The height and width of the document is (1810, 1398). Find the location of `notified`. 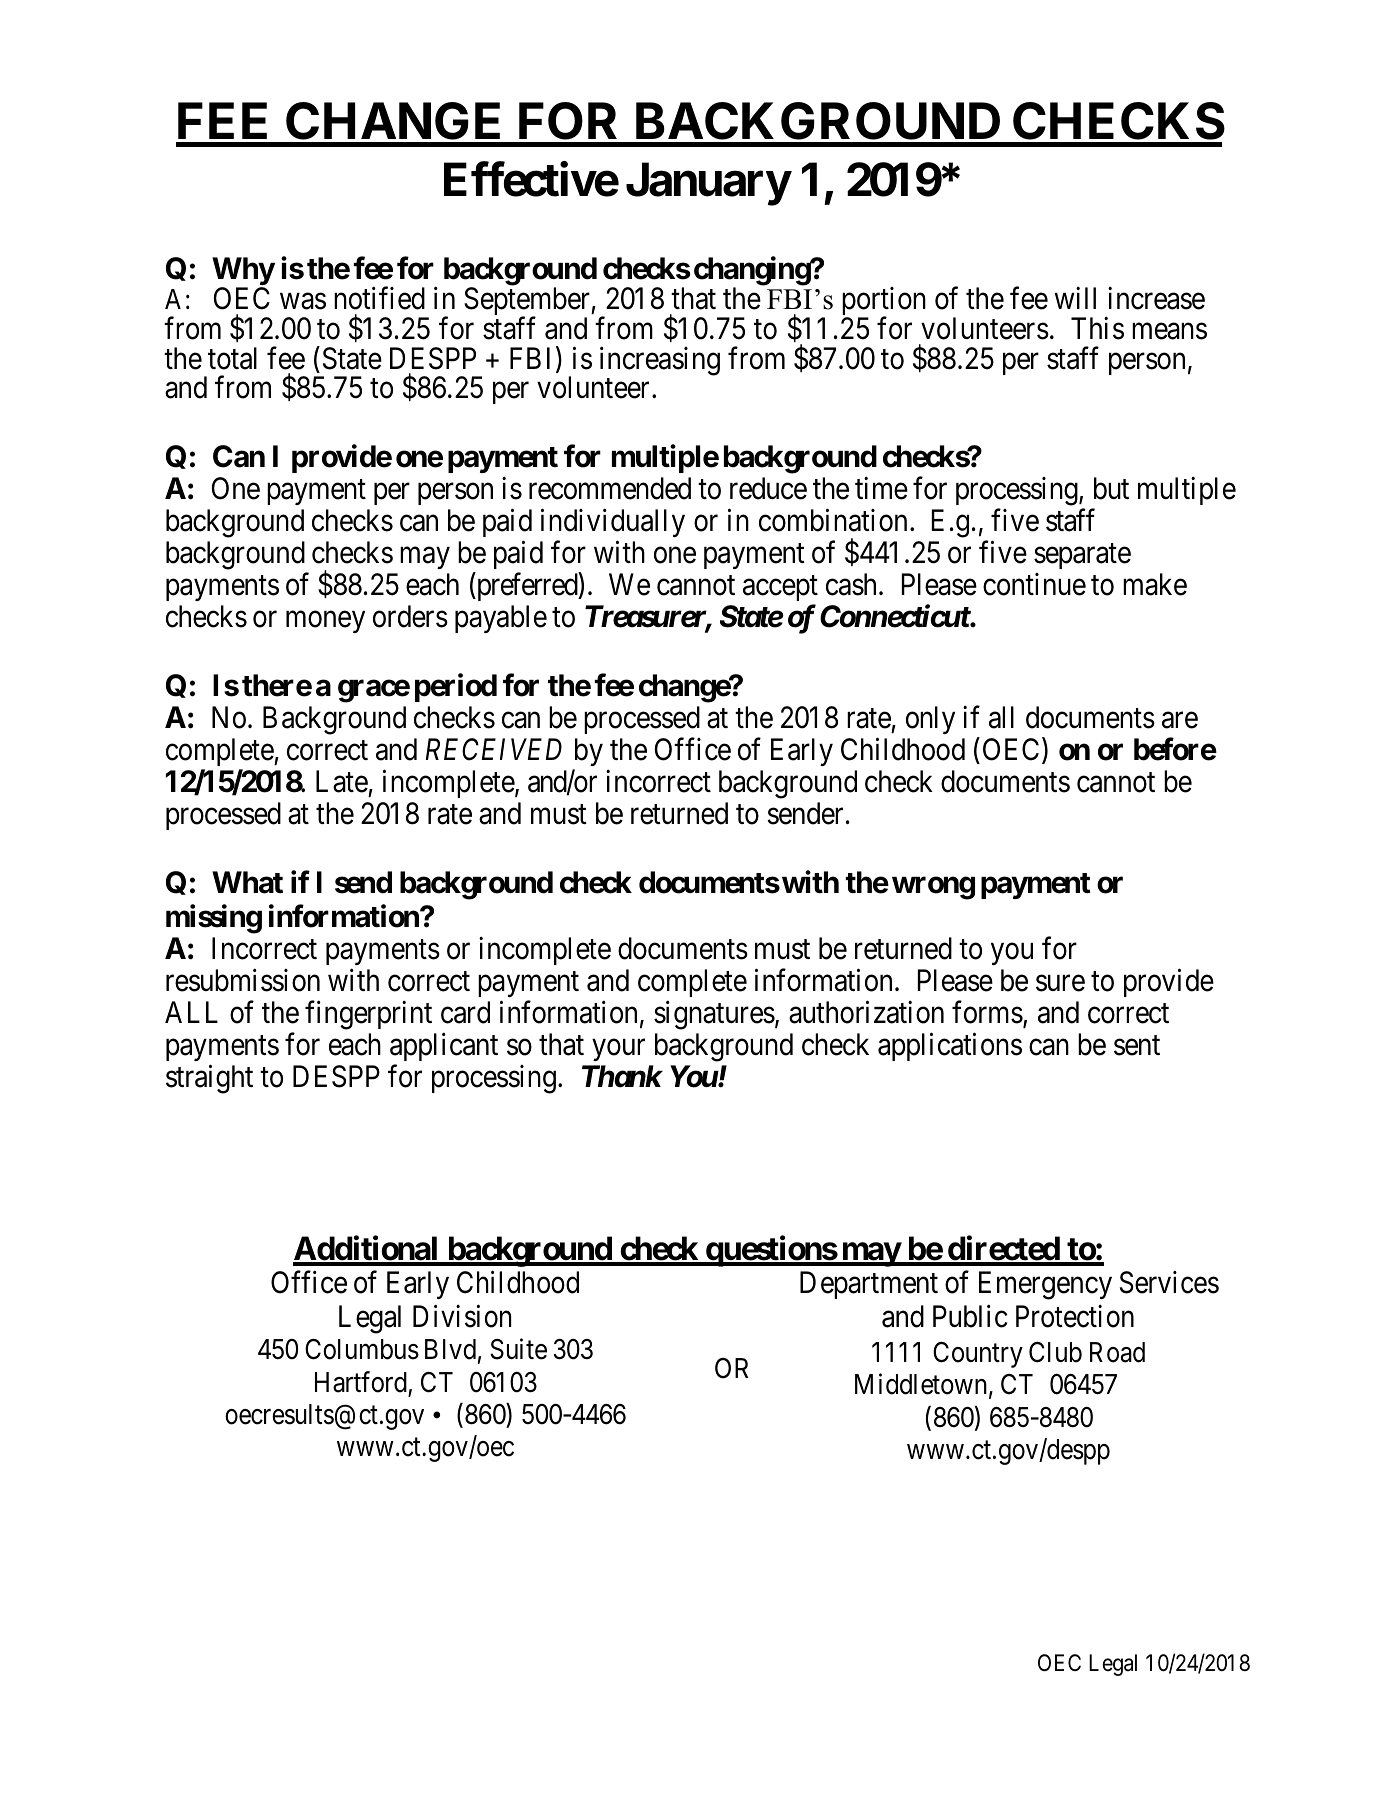

notified is located at coordinates (379, 298).
